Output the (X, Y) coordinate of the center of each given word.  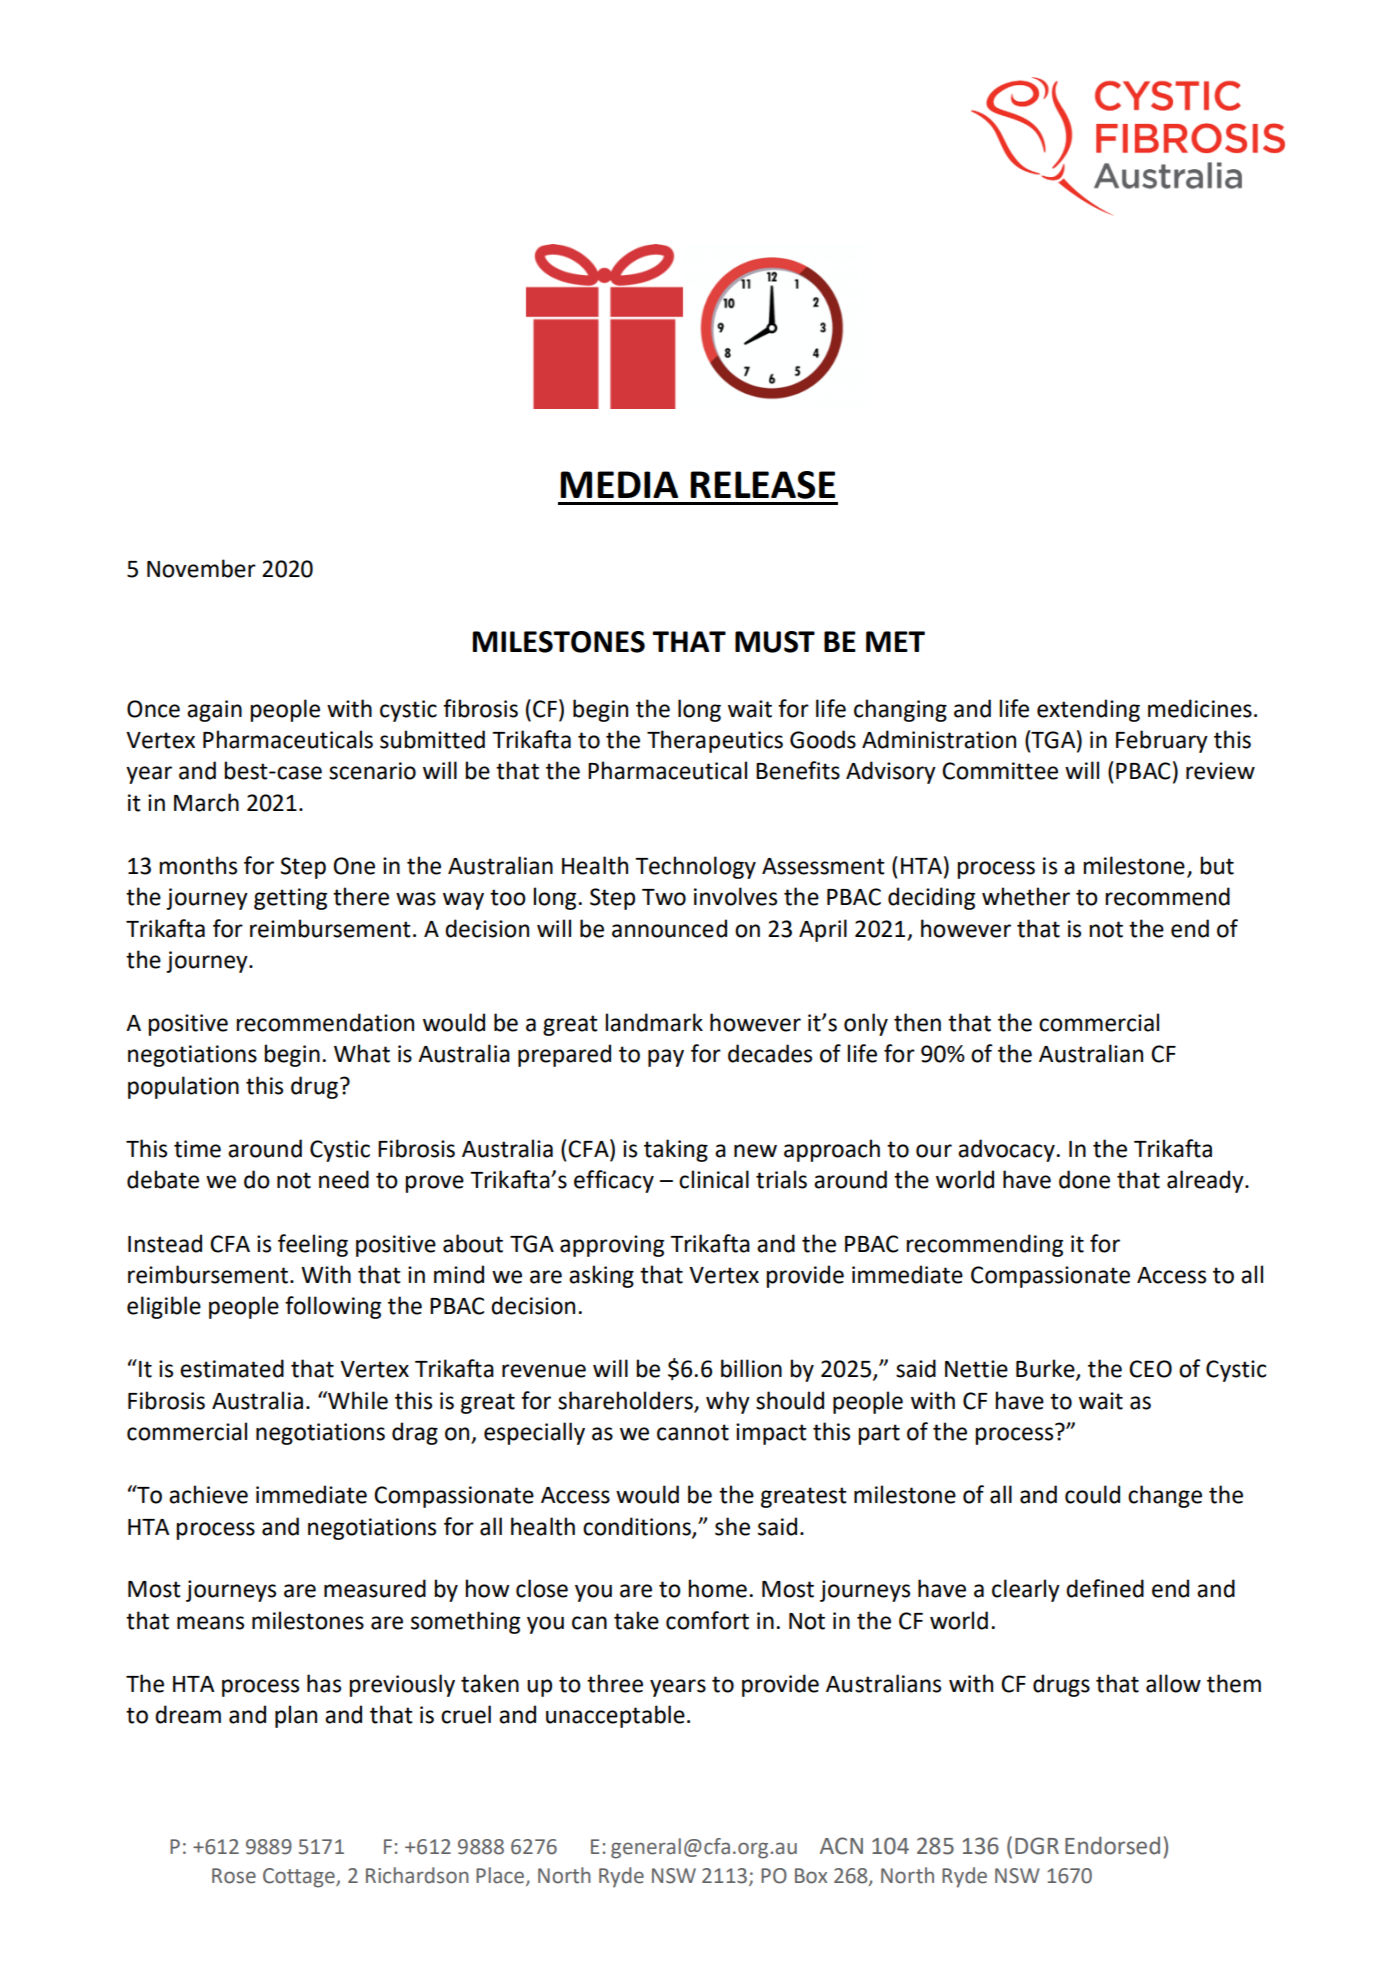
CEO (1150, 1369)
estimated (232, 1368)
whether (1026, 896)
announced (669, 928)
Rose (234, 1876)
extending (1088, 710)
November (201, 568)
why (728, 1402)
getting (290, 899)
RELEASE (762, 485)
